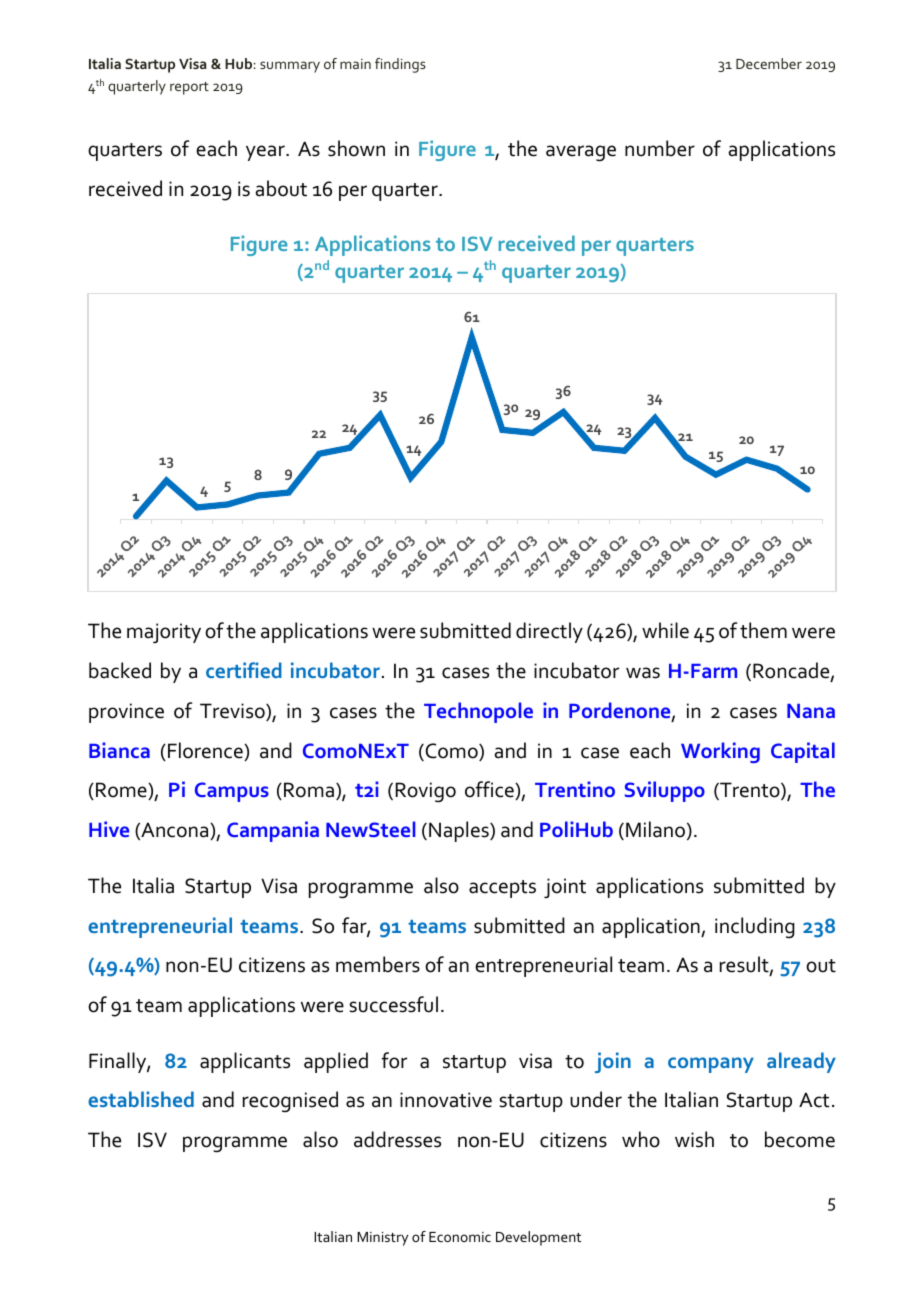 The image size is (924, 1308). I want to click on findings, so click(400, 65).
